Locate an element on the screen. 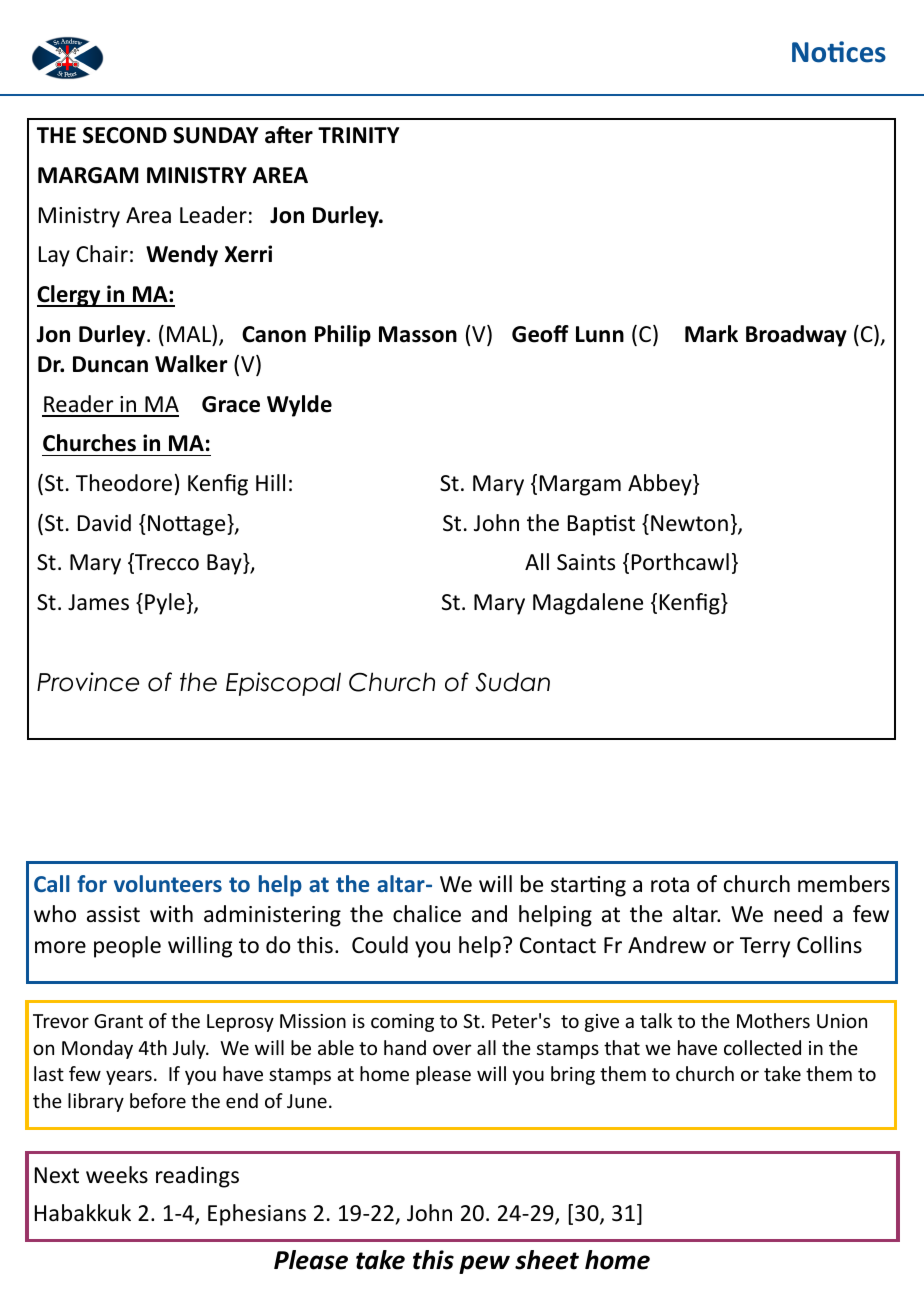 The image size is (924, 1308). Mark is located at coordinates (711, 334).
